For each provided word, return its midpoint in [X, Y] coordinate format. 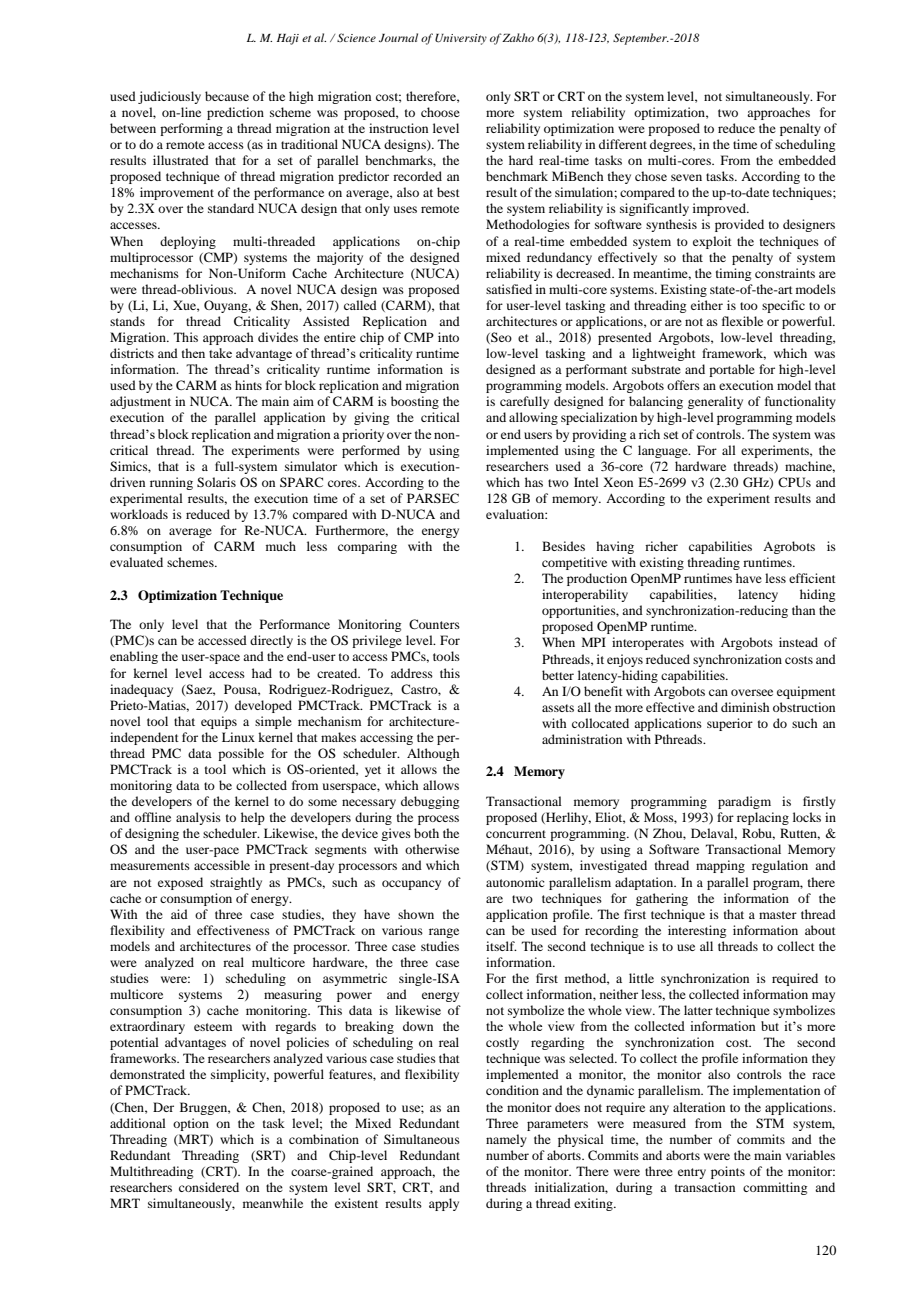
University [461, 39]
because [227, 96]
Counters [434, 624]
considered [209, 1187]
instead [798, 642]
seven [686, 177]
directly [271, 641]
